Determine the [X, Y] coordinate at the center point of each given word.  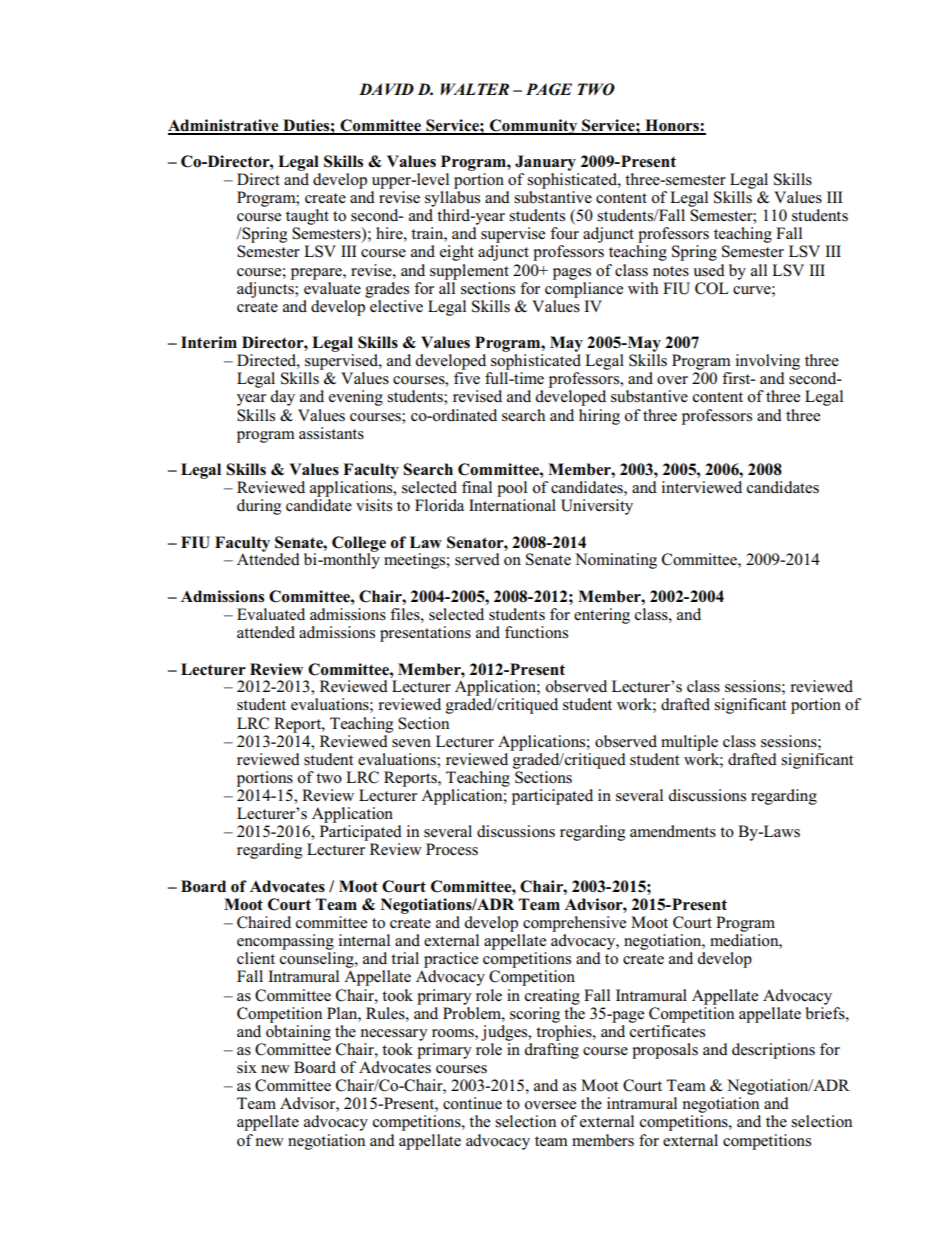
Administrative [224, 126]
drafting [551, 1051]
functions [536, 632]
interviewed [702, 487]
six [247, 1067]
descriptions [773, 1051]
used [709, 270]
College [359, 545]
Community [534, 127]
